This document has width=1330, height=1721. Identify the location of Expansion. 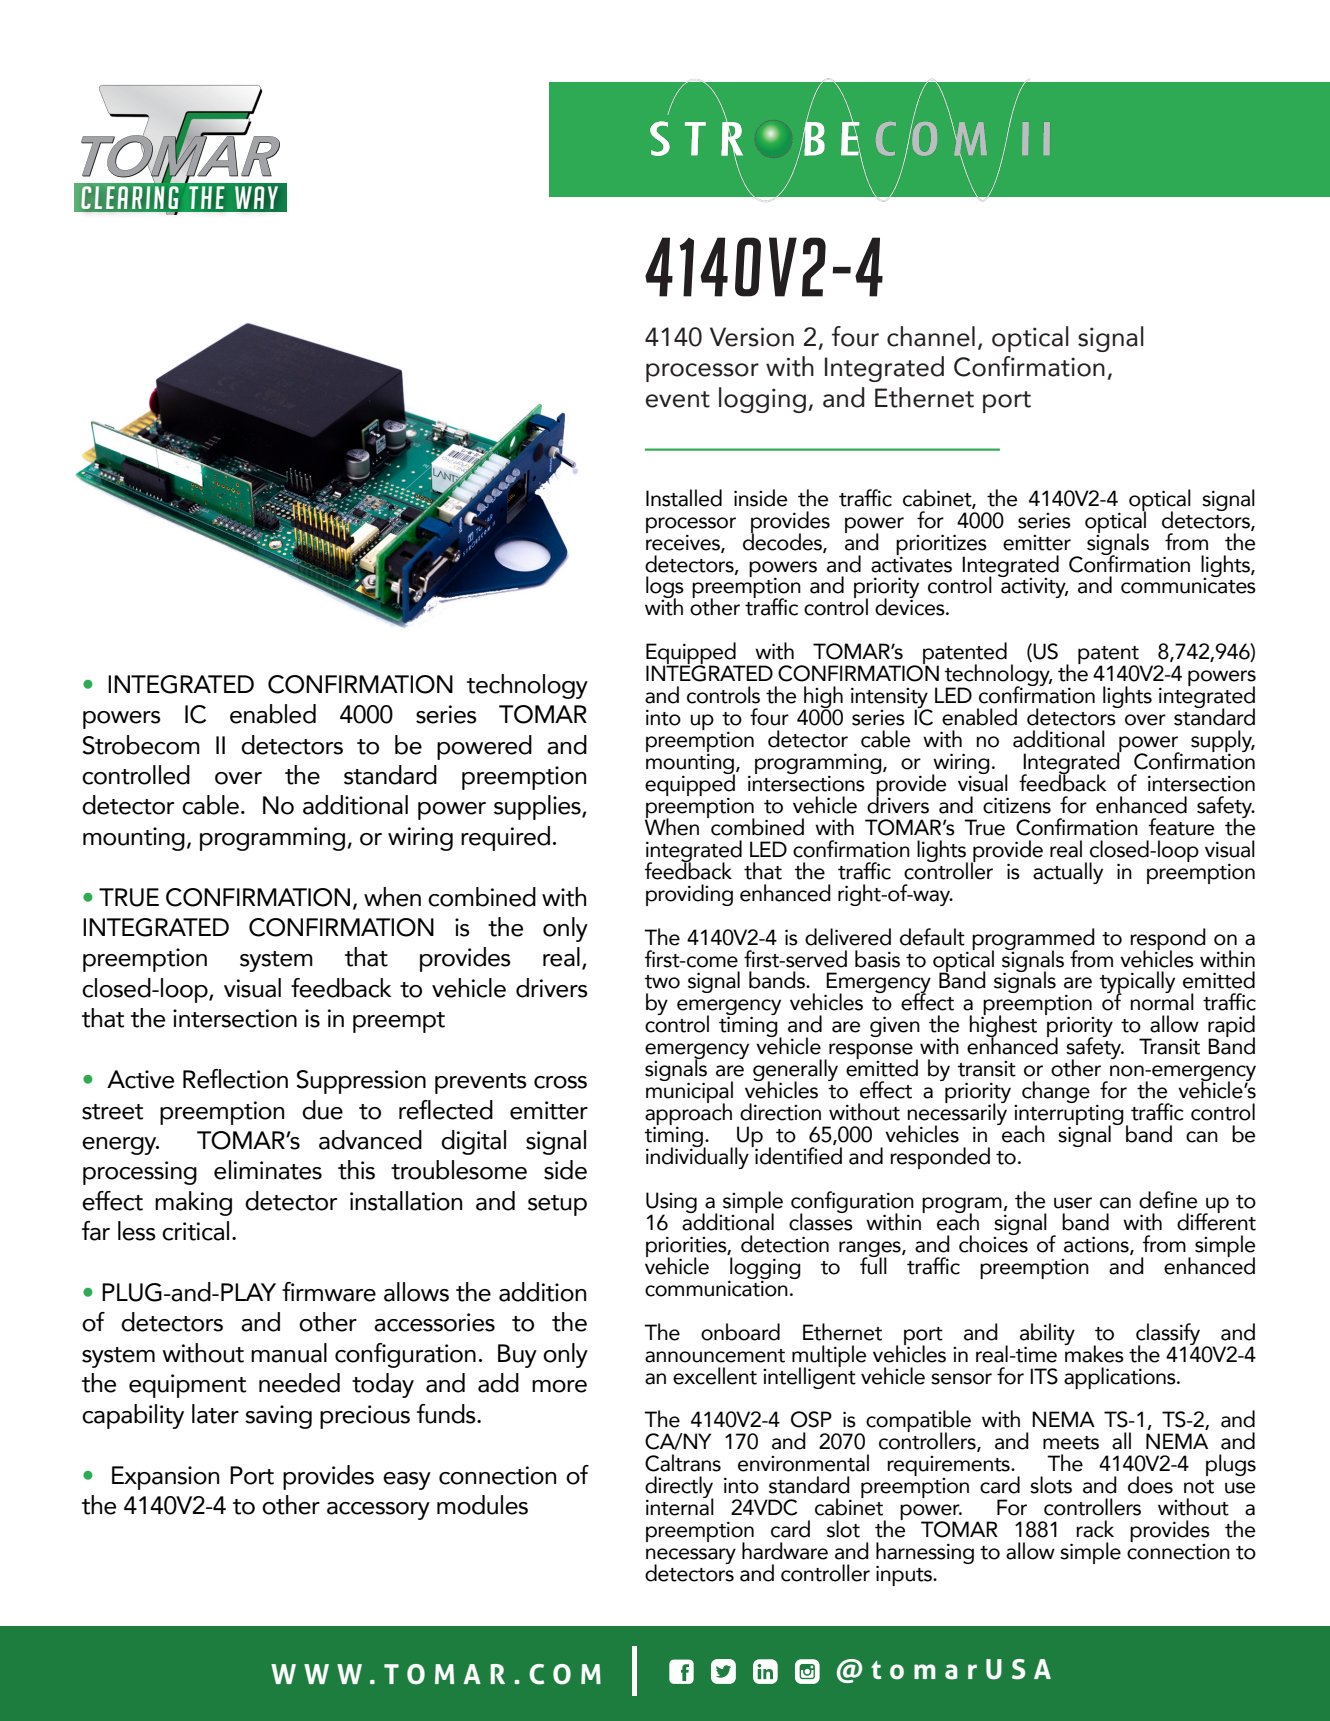
(165, 1478).
